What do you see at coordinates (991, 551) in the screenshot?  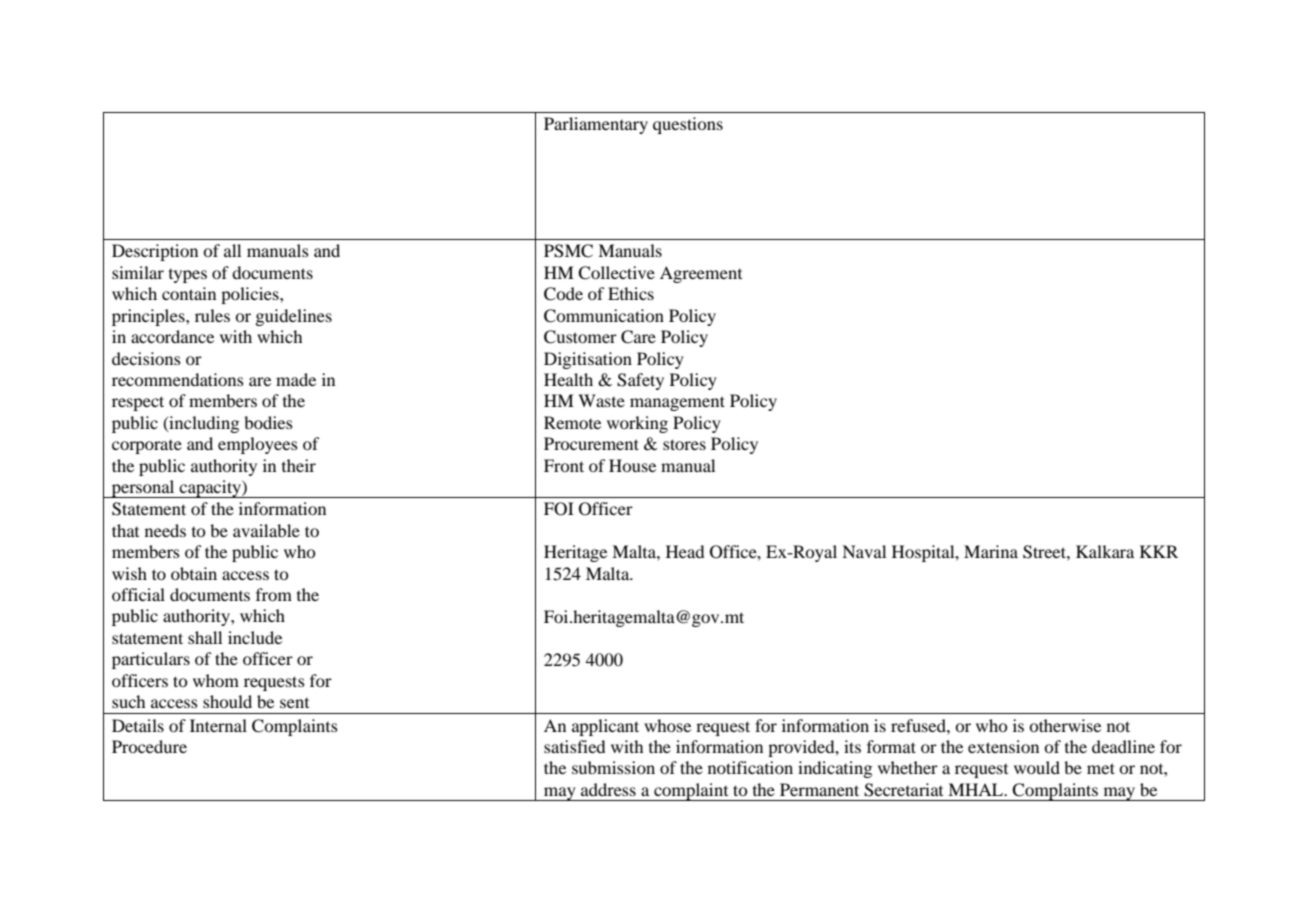 I see `Marina` at bounding box center [991, 551].
